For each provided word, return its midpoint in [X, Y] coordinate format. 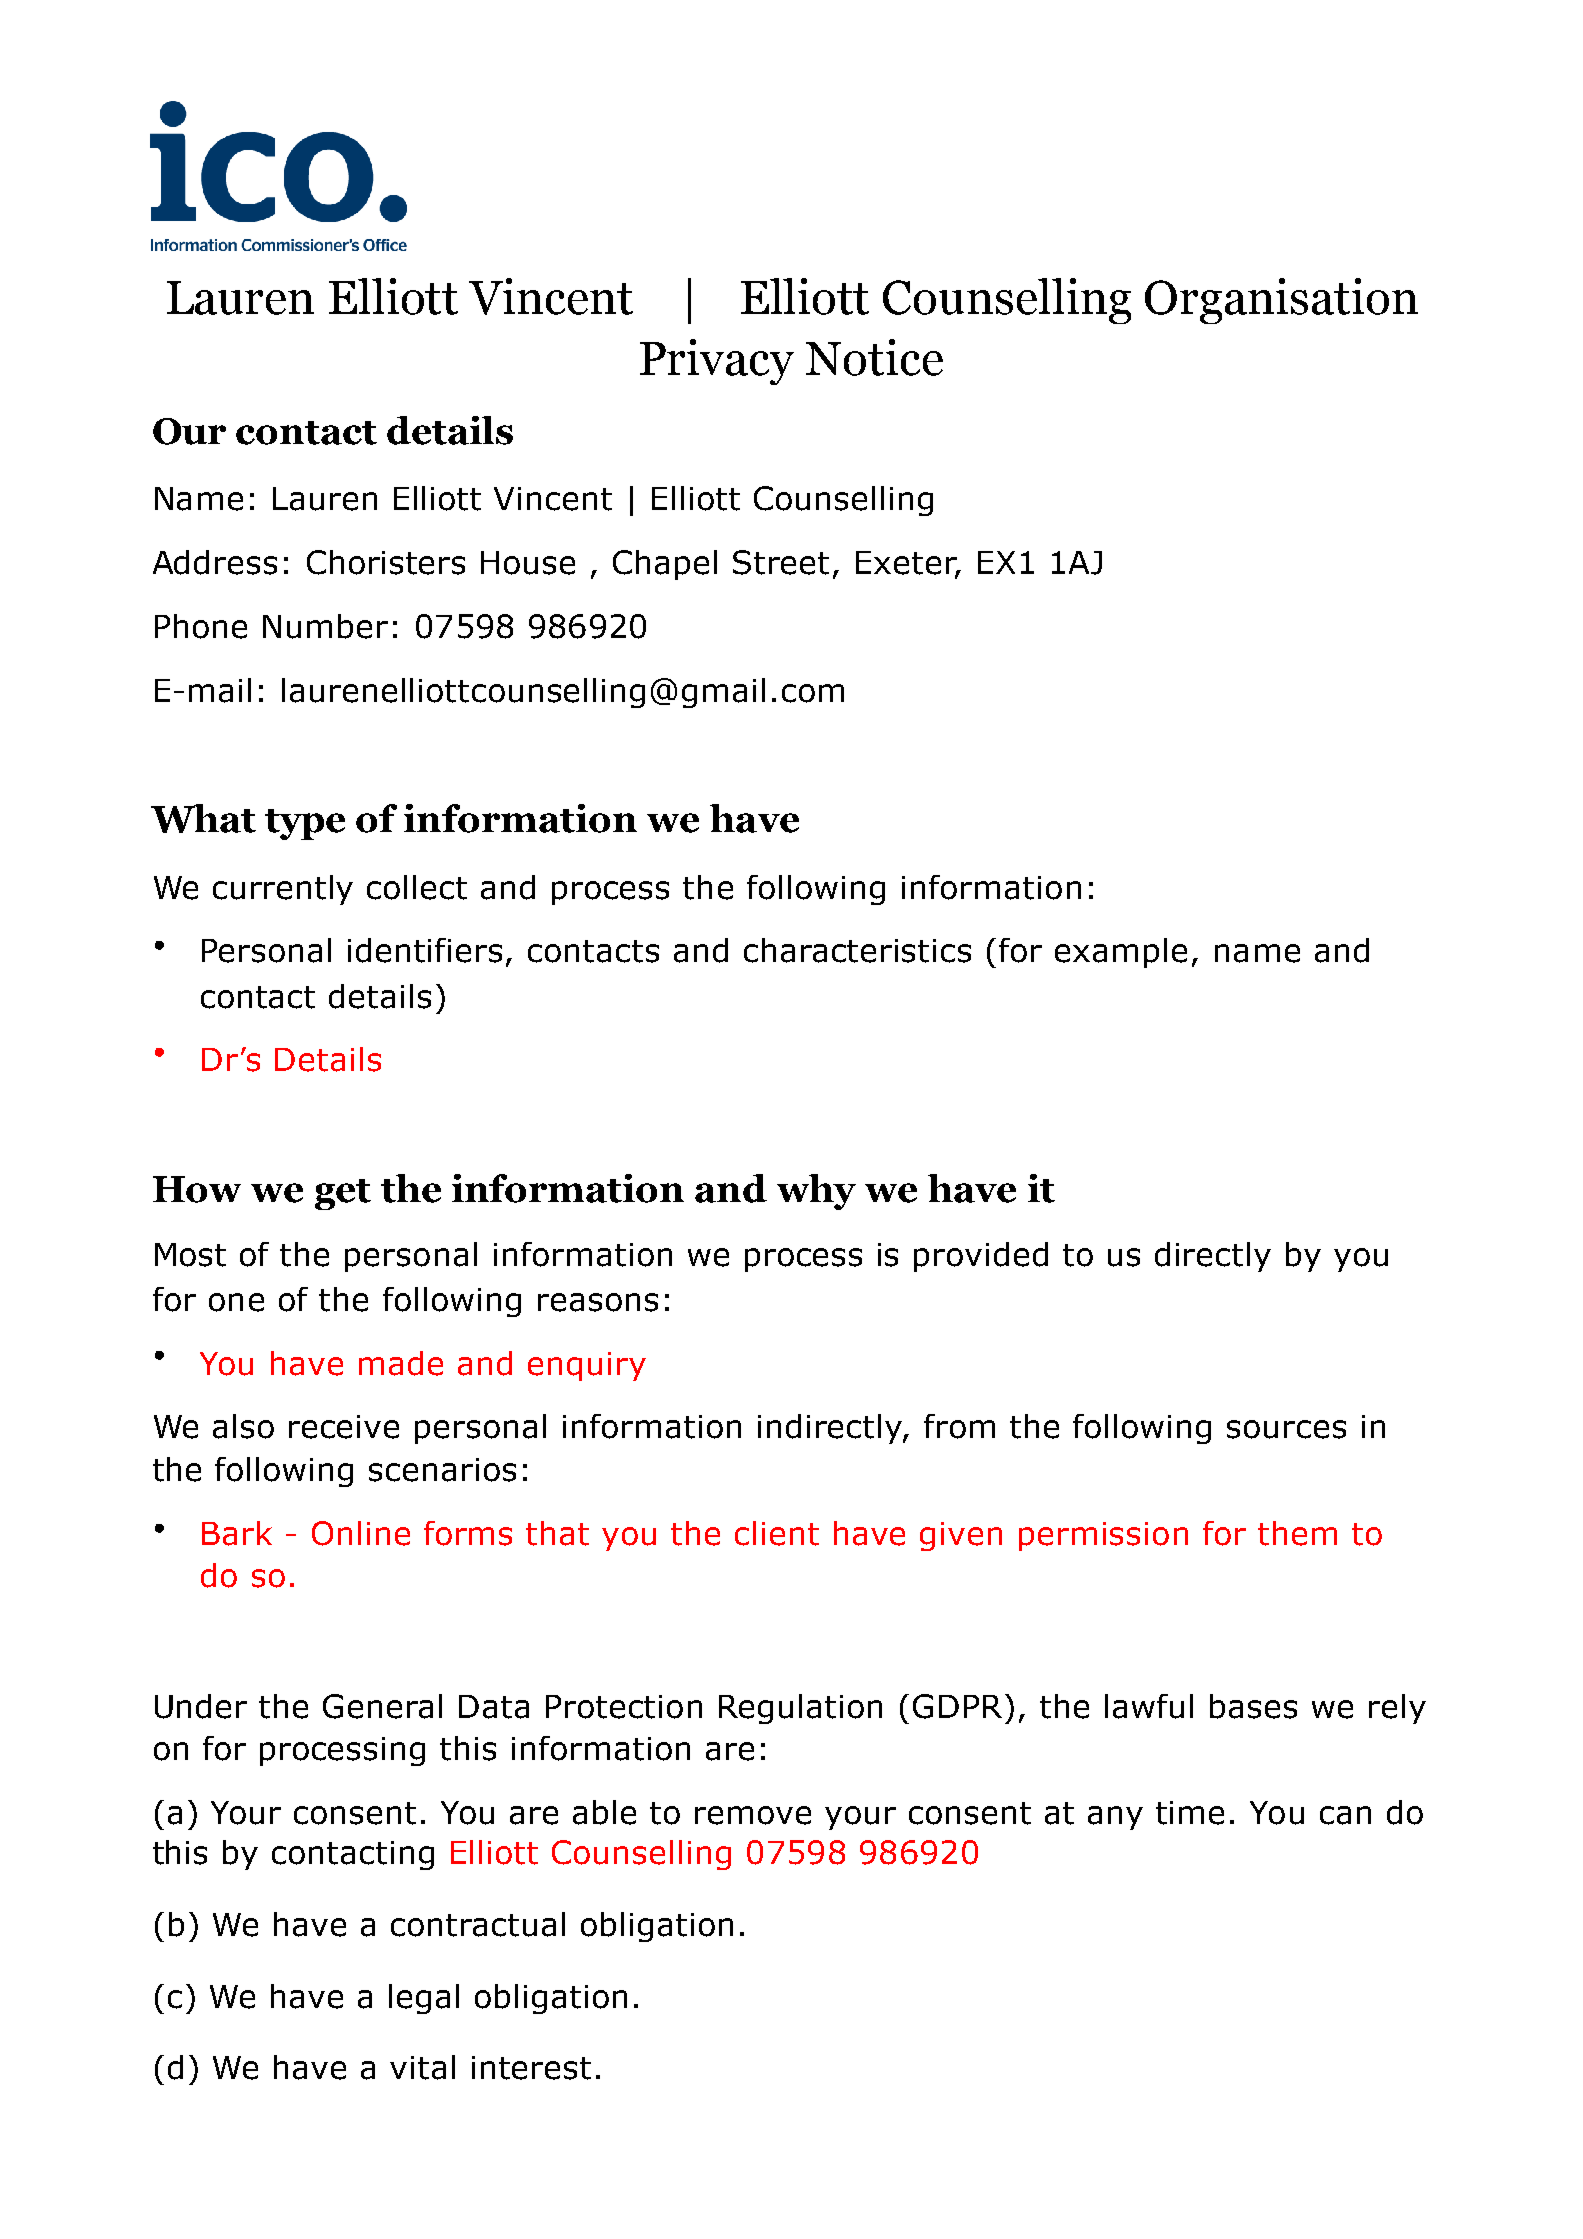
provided [981, 1257]
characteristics [857, 950]
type [305, 824]
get [343, 1194]
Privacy [717, 362]
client [777, 1533]
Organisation [1281, 301]
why [816, 1192]
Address [215, 562]
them [1297, 1533]
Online [361, 1533]
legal [424, 1999]
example [1121, 953]
